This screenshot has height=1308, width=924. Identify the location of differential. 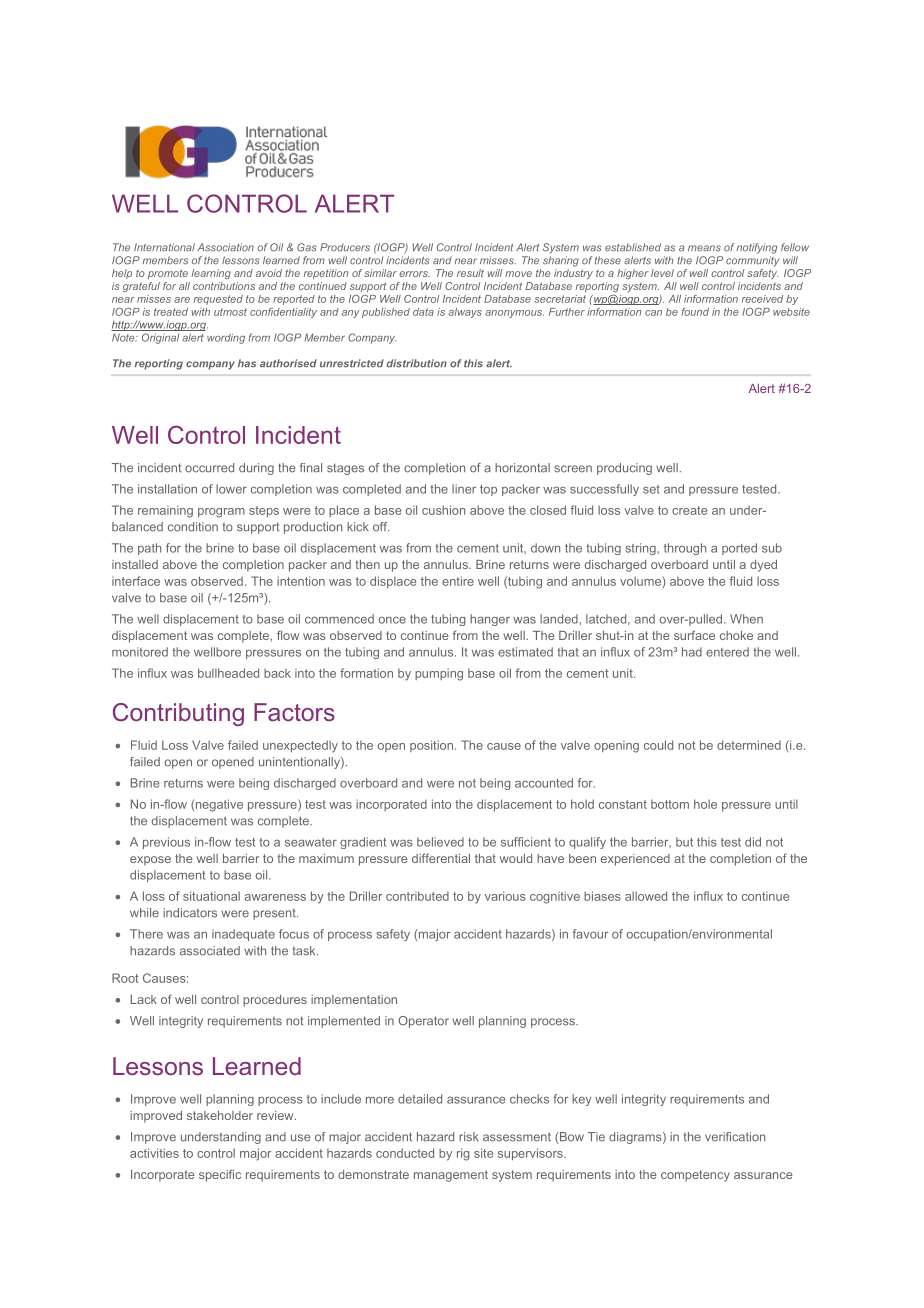
(441, 858).
